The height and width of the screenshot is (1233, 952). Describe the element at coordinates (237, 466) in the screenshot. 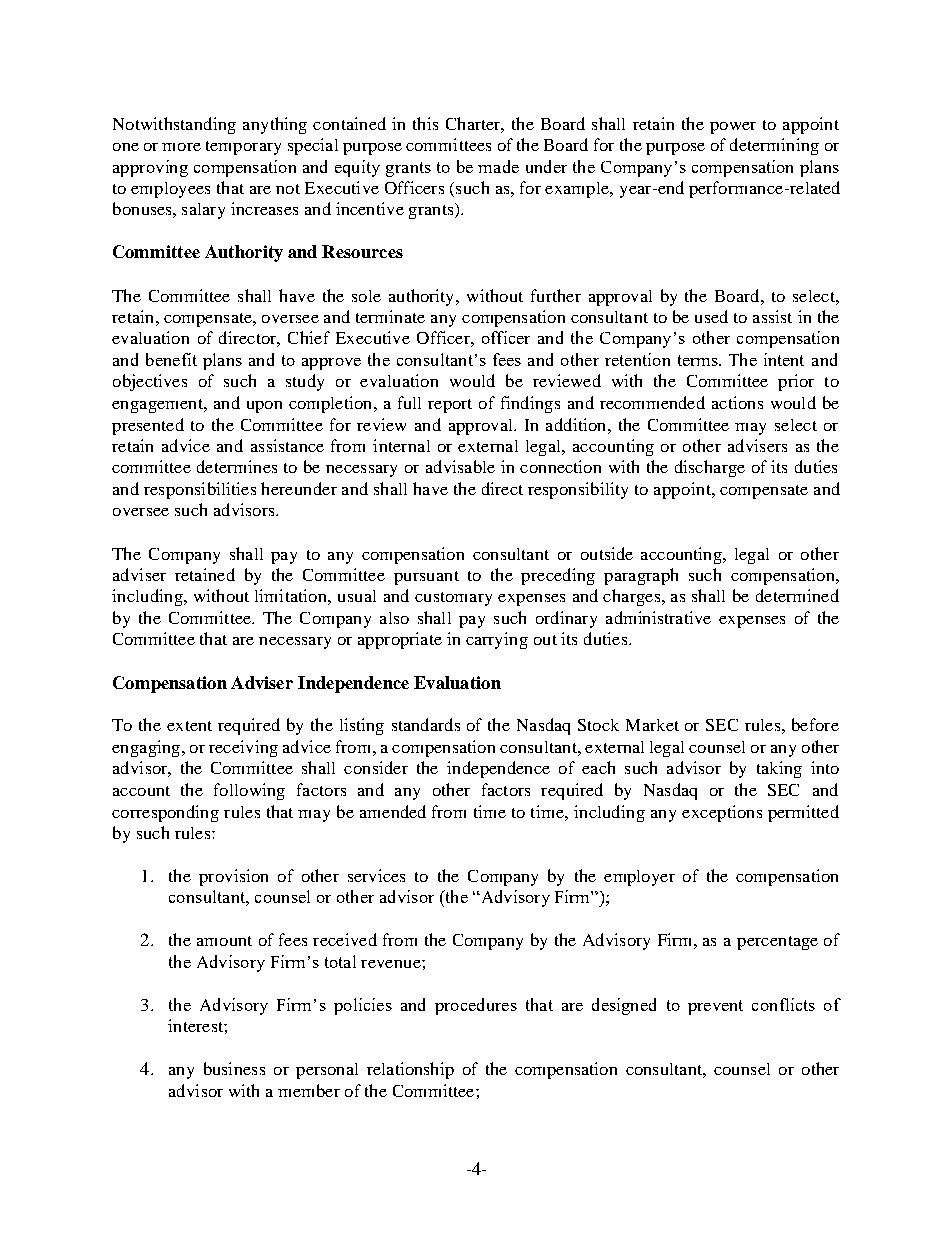

I see `determines` at that location.
